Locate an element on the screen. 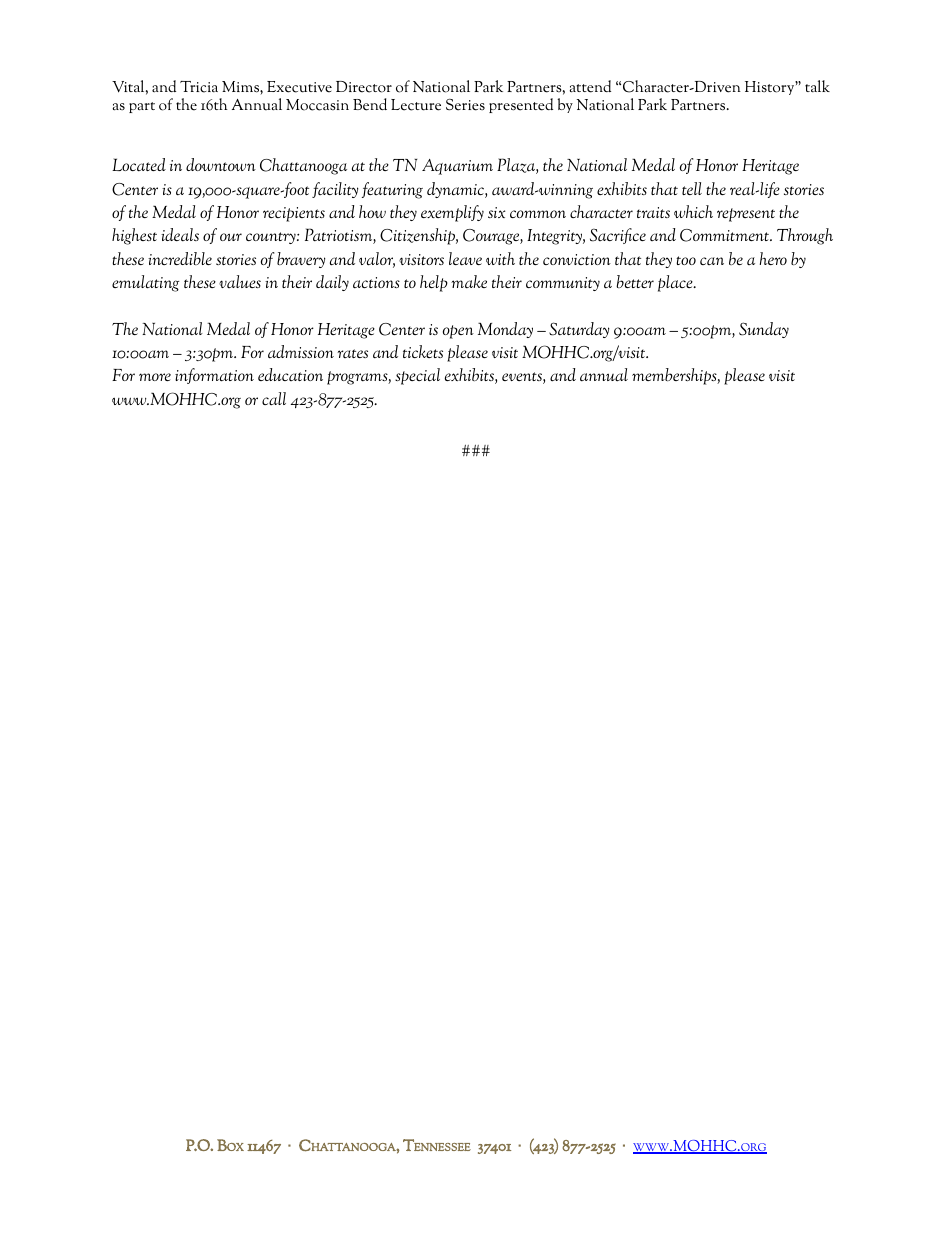 Image resolution: width=952 pixels, height=1233 pixels. facility is located at coordinates (335, 190).
